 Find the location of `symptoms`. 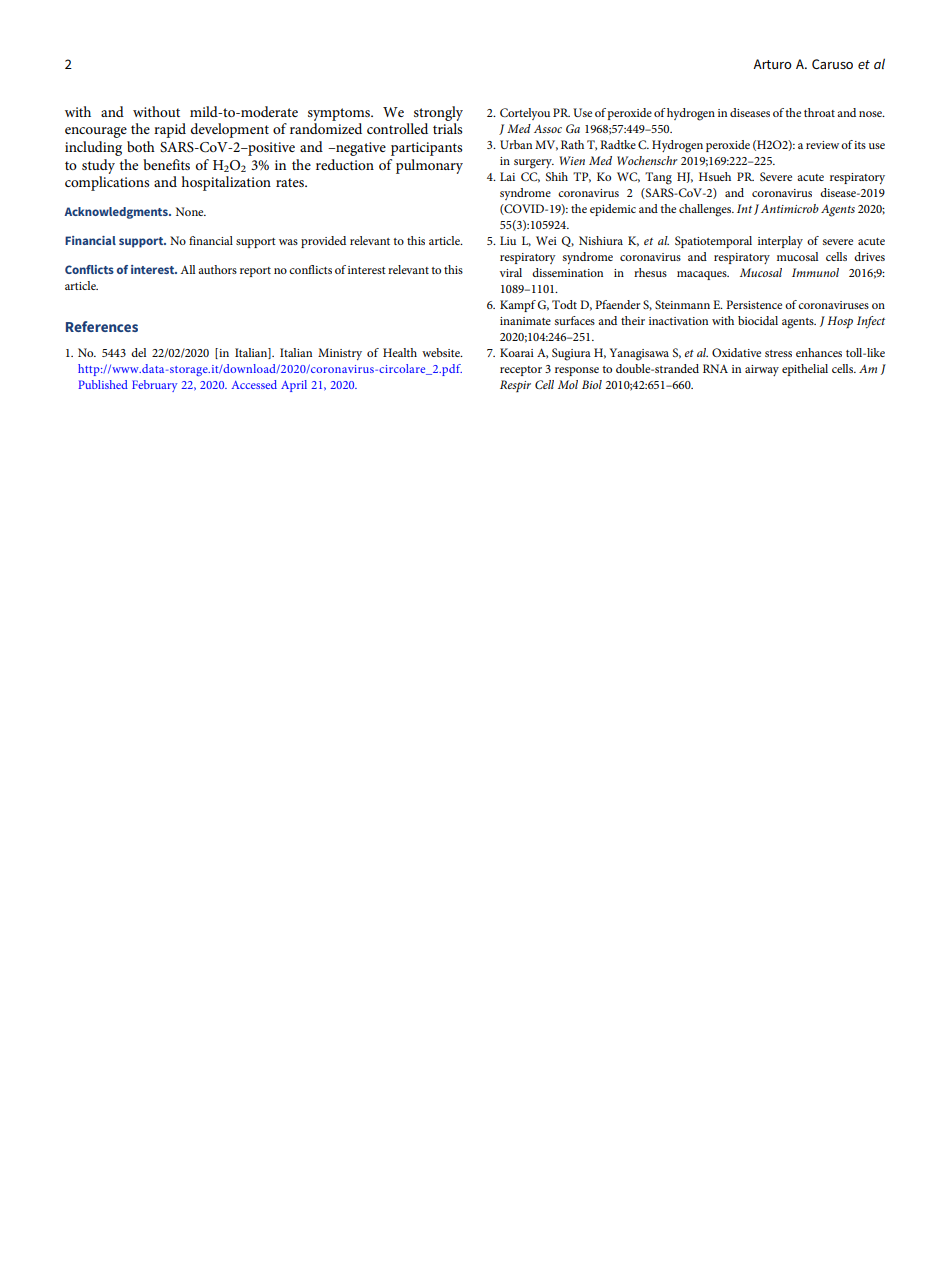

symptoms is located at coordinates (340, 114).
